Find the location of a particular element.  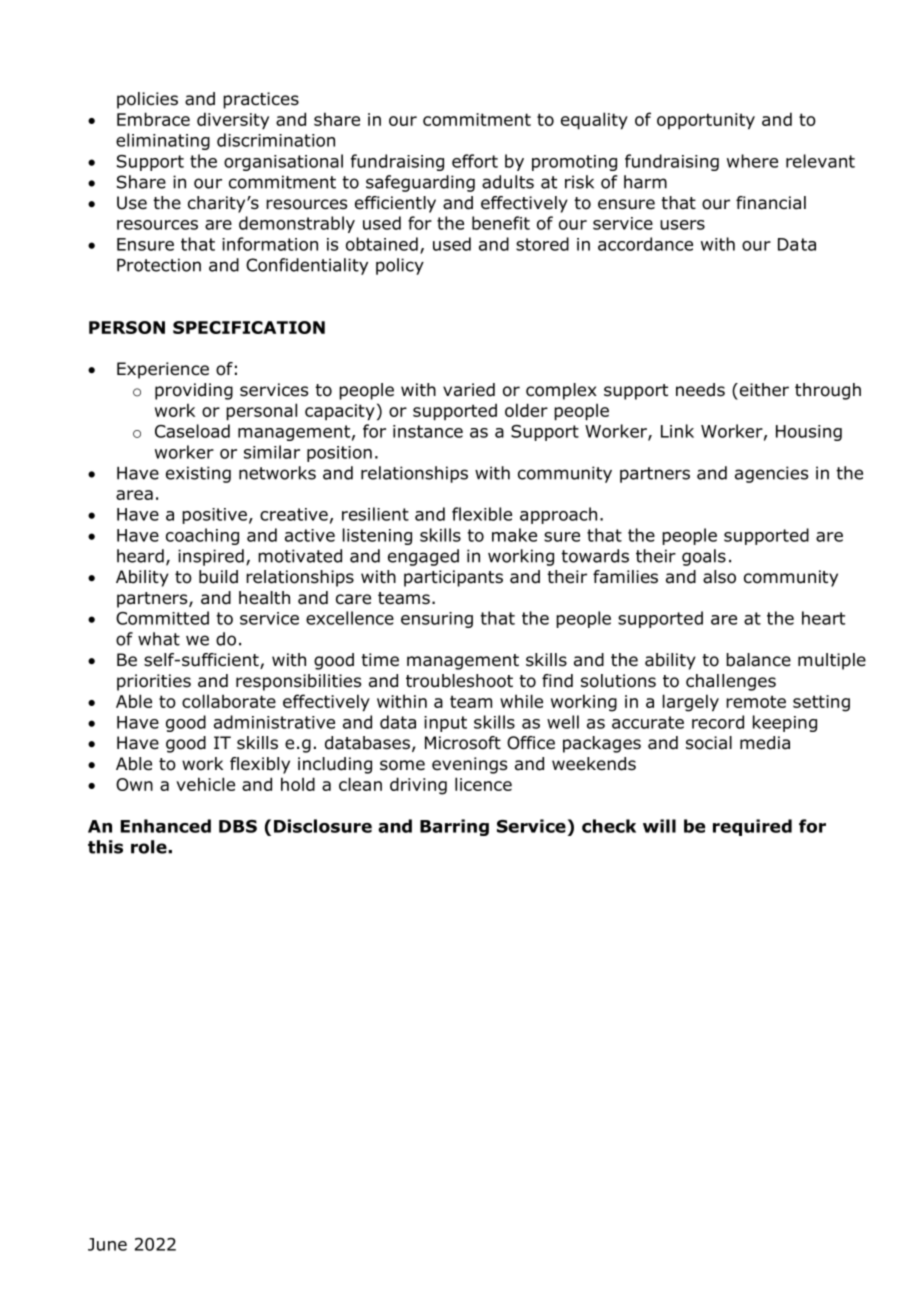

Barring is located at coordinates (454, 827).
